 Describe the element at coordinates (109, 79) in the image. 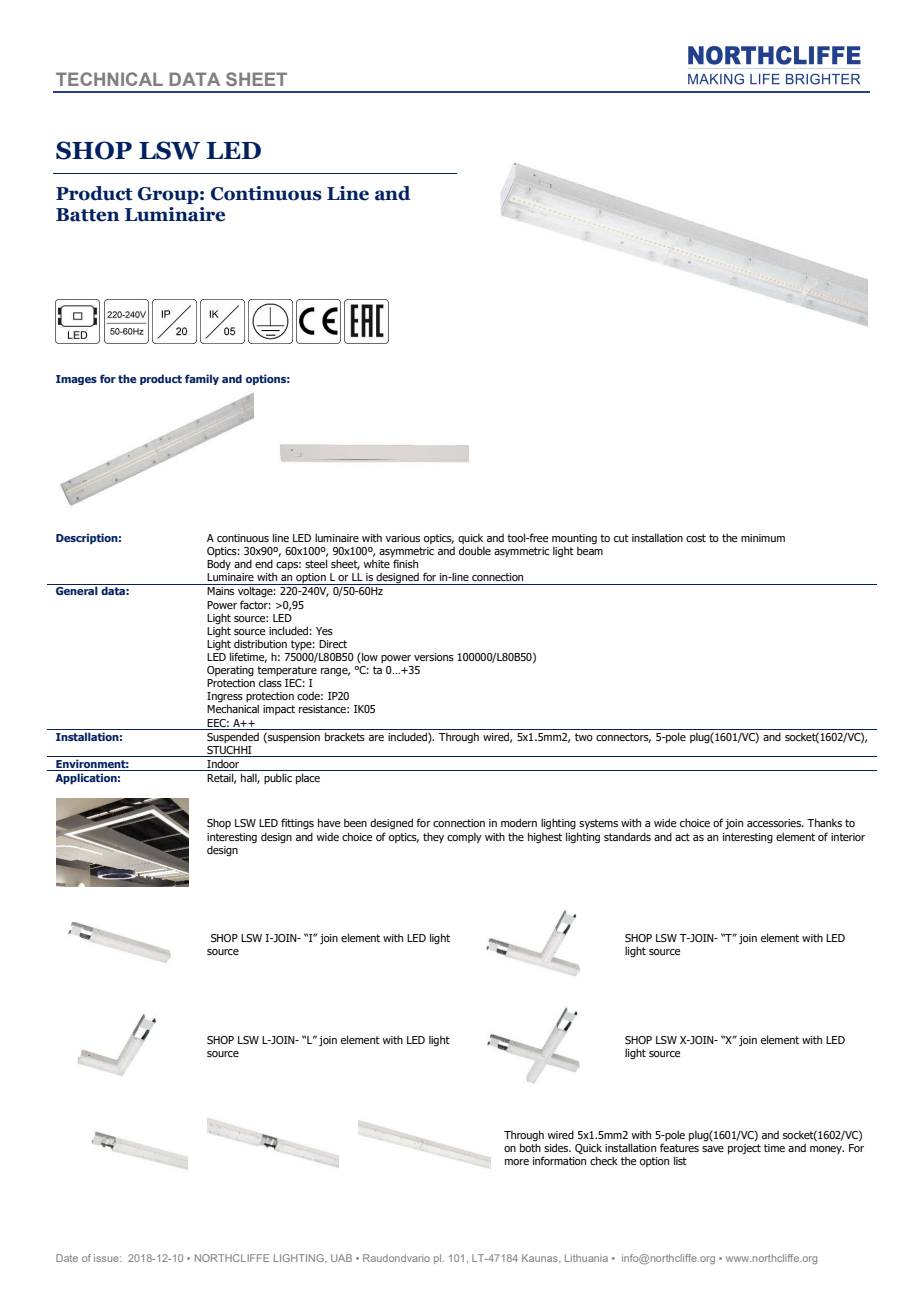

I see `TECHNICAL` at that location.
